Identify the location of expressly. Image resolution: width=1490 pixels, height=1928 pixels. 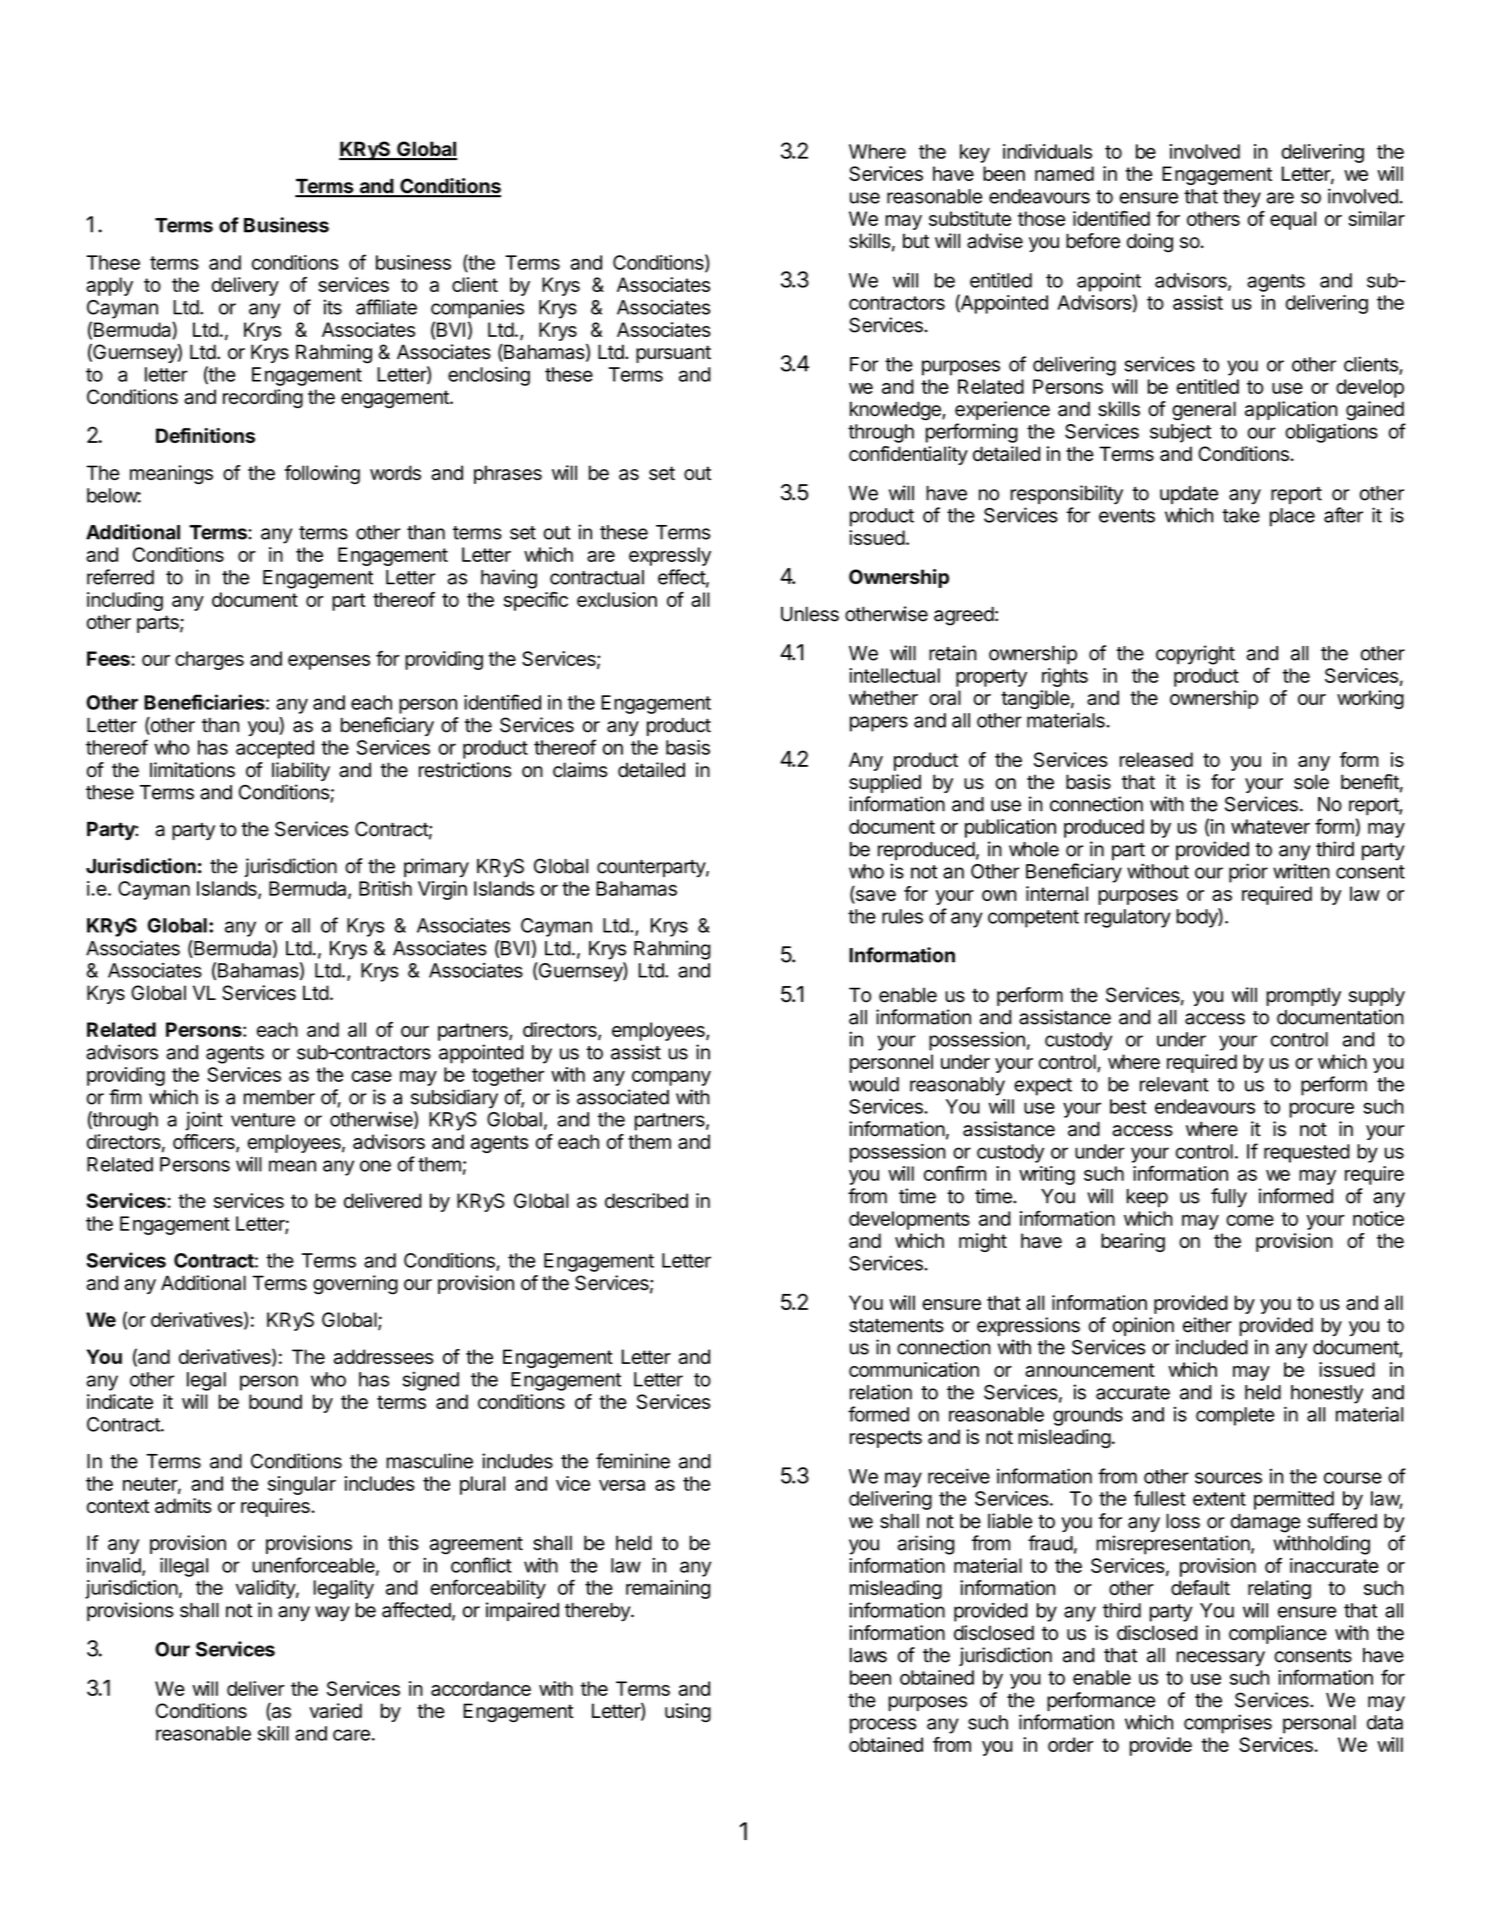
(670, 556).
